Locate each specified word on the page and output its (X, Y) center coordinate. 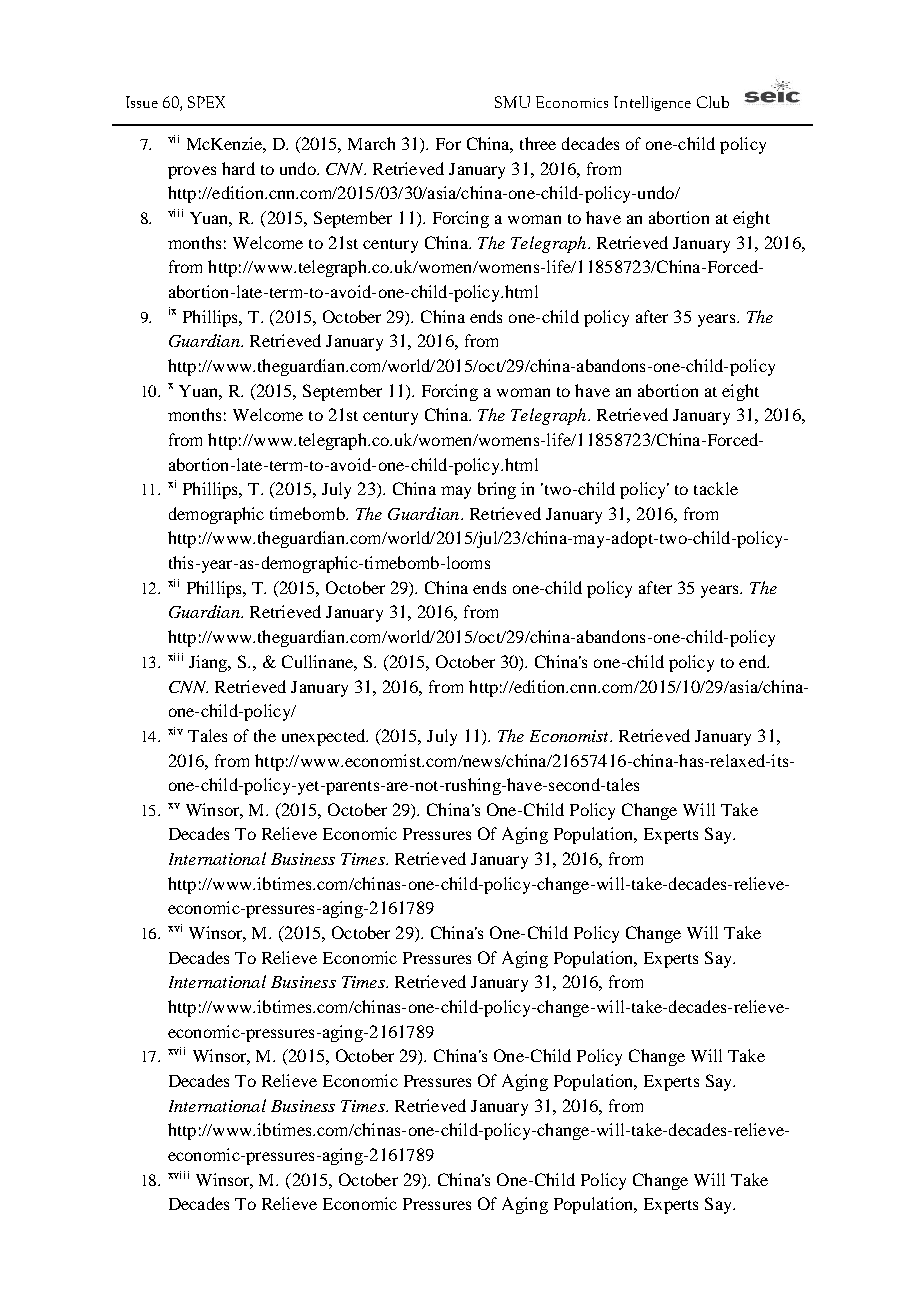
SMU (512, 102)
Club (713, 102)
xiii (175, 657)
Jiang (209, 663)
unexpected (325, 737)
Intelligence (652, 103)
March (371, 143)
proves (192, 172)
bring (497, 490)
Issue (142, 102)
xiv (175, 731)
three (538, 143)
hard (238, 168)
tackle (716, 488)
